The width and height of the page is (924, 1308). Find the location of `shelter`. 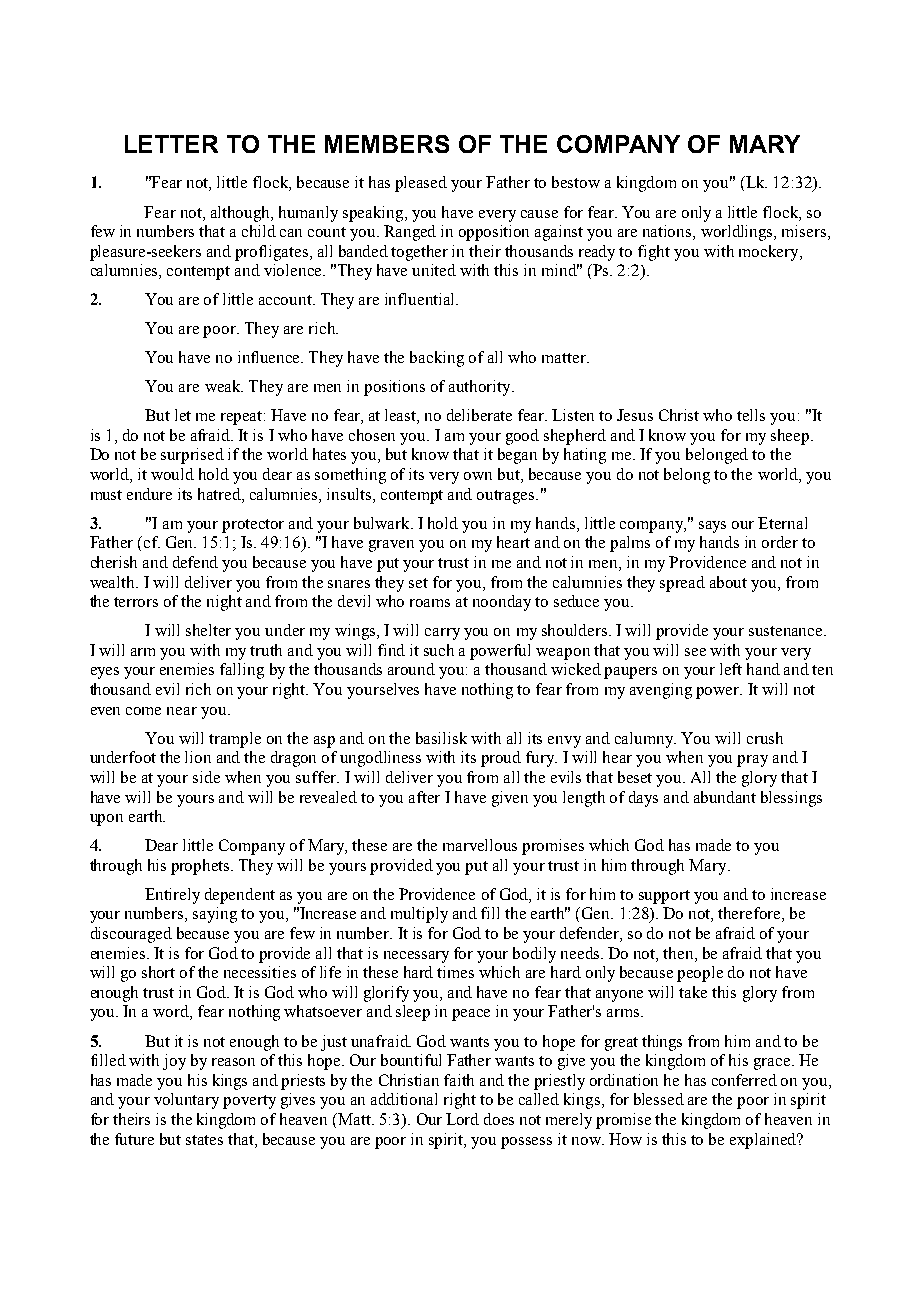

shelter is located at coordinates (208, 630).
